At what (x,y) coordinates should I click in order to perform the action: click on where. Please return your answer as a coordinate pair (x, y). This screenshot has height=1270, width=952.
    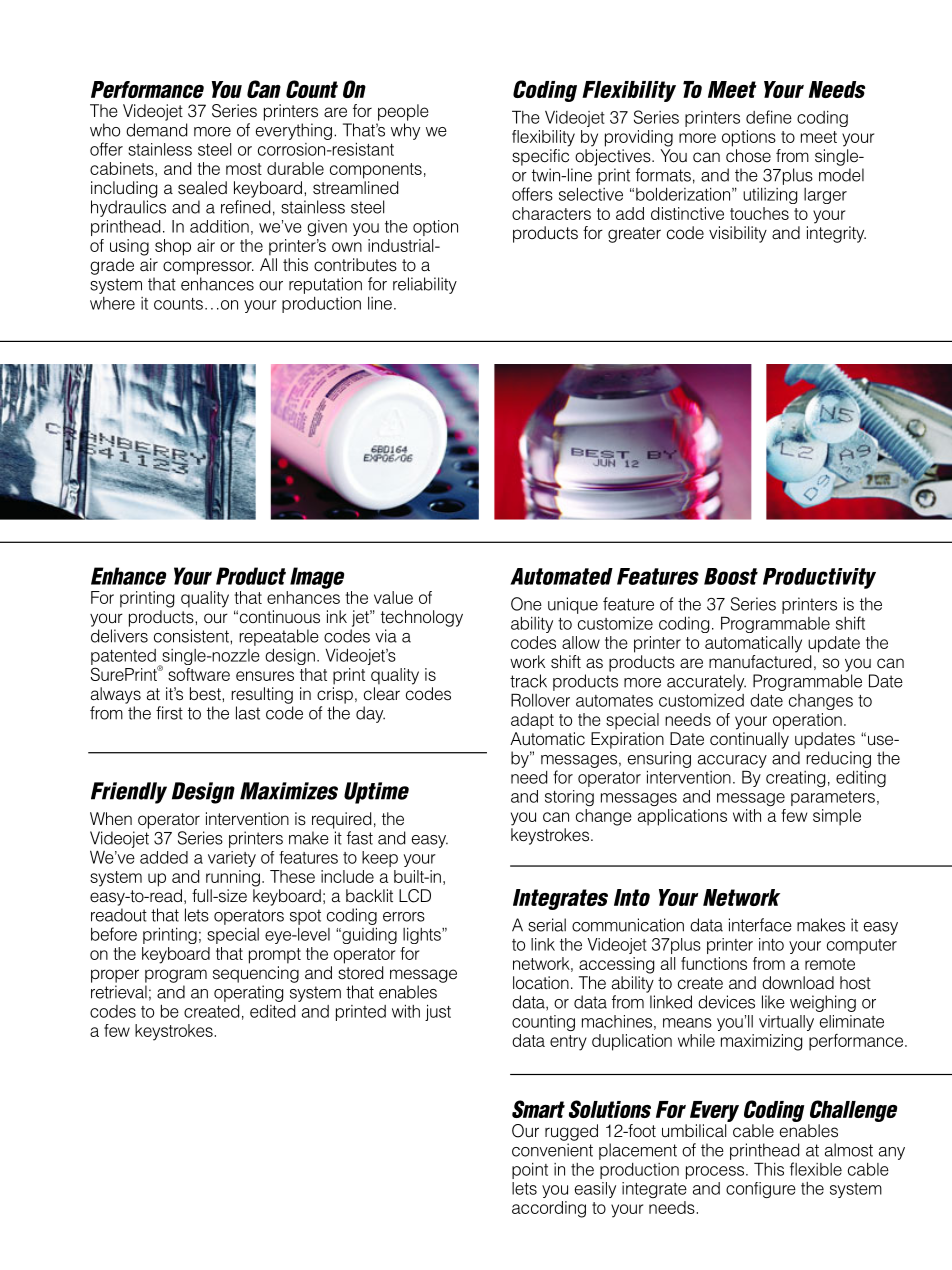
    Looking at the image, I should click on (112, 303).
